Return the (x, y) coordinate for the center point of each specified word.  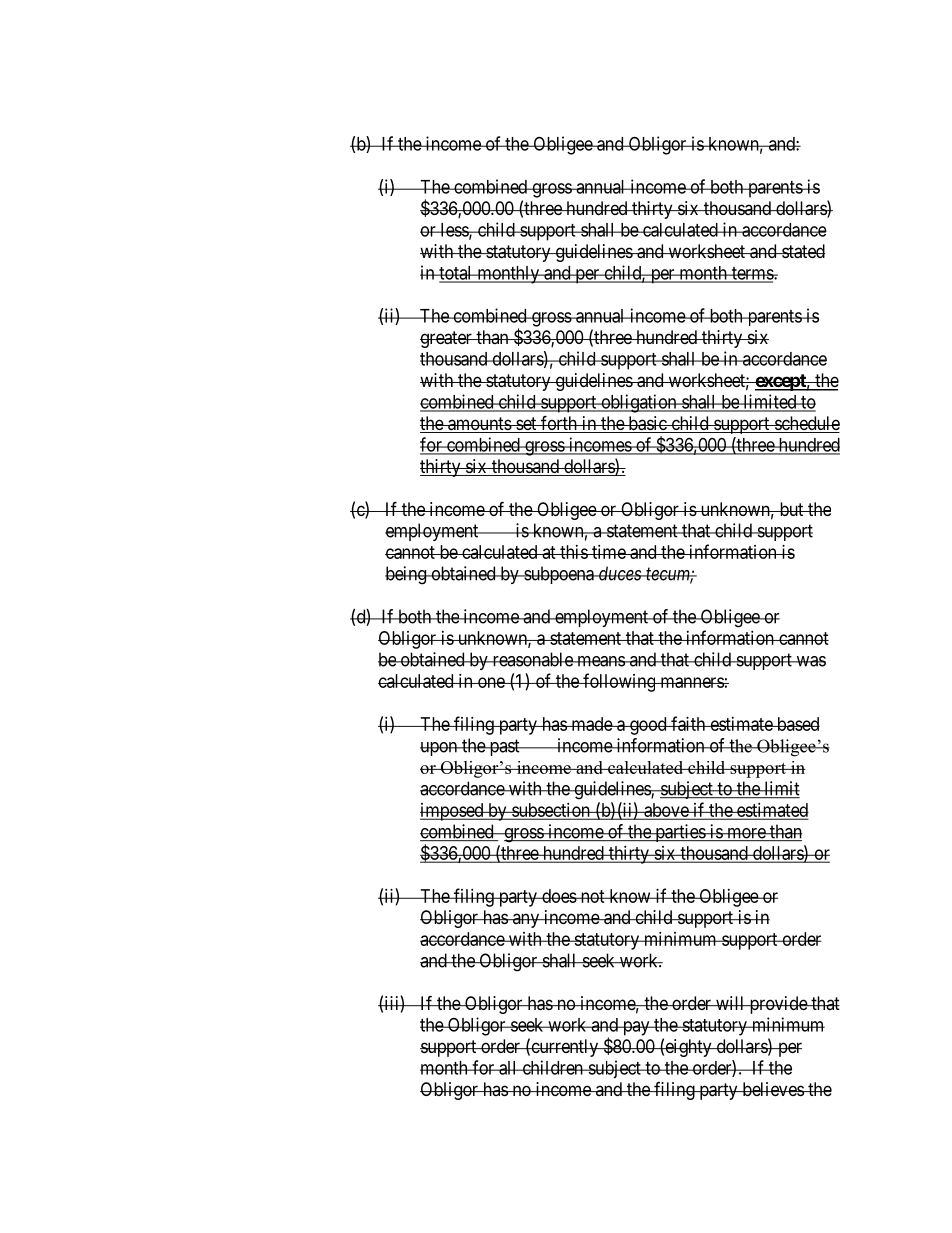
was (810, 661)
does (559, 896)
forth (559, 424)
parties (680, 833)
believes (772, 1089)
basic (647, 424)
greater (447, 339)
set (526, 425)
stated (802, 251)
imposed (453, 812)
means (600, 661)
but (791, 509)
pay (636, 1028)
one (490, 682)
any (526, 920)
